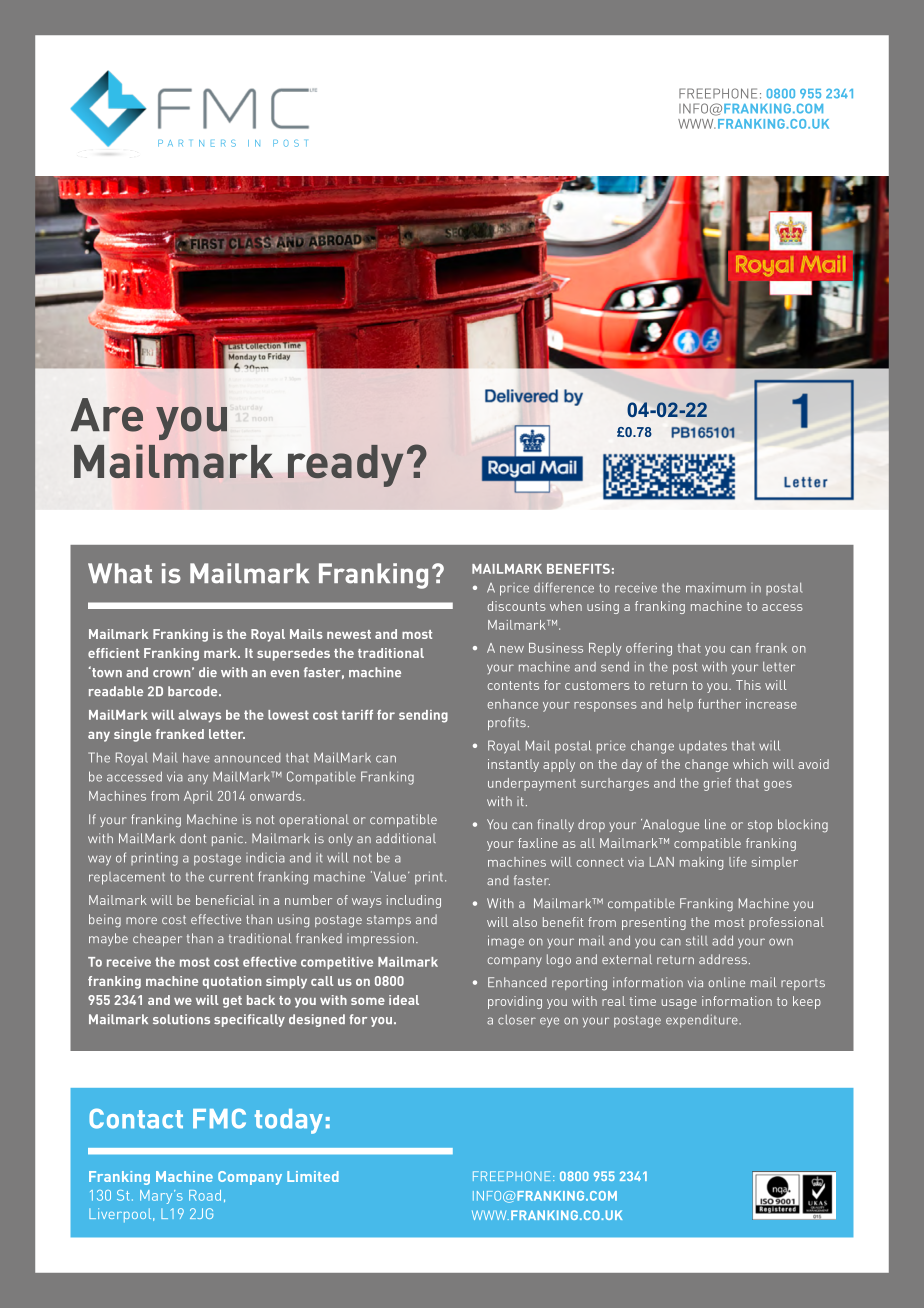 The image size is (924, 1308). Describe the element at coordinates (404, 1000) in the screenshot. I see `ideal` at that location.
